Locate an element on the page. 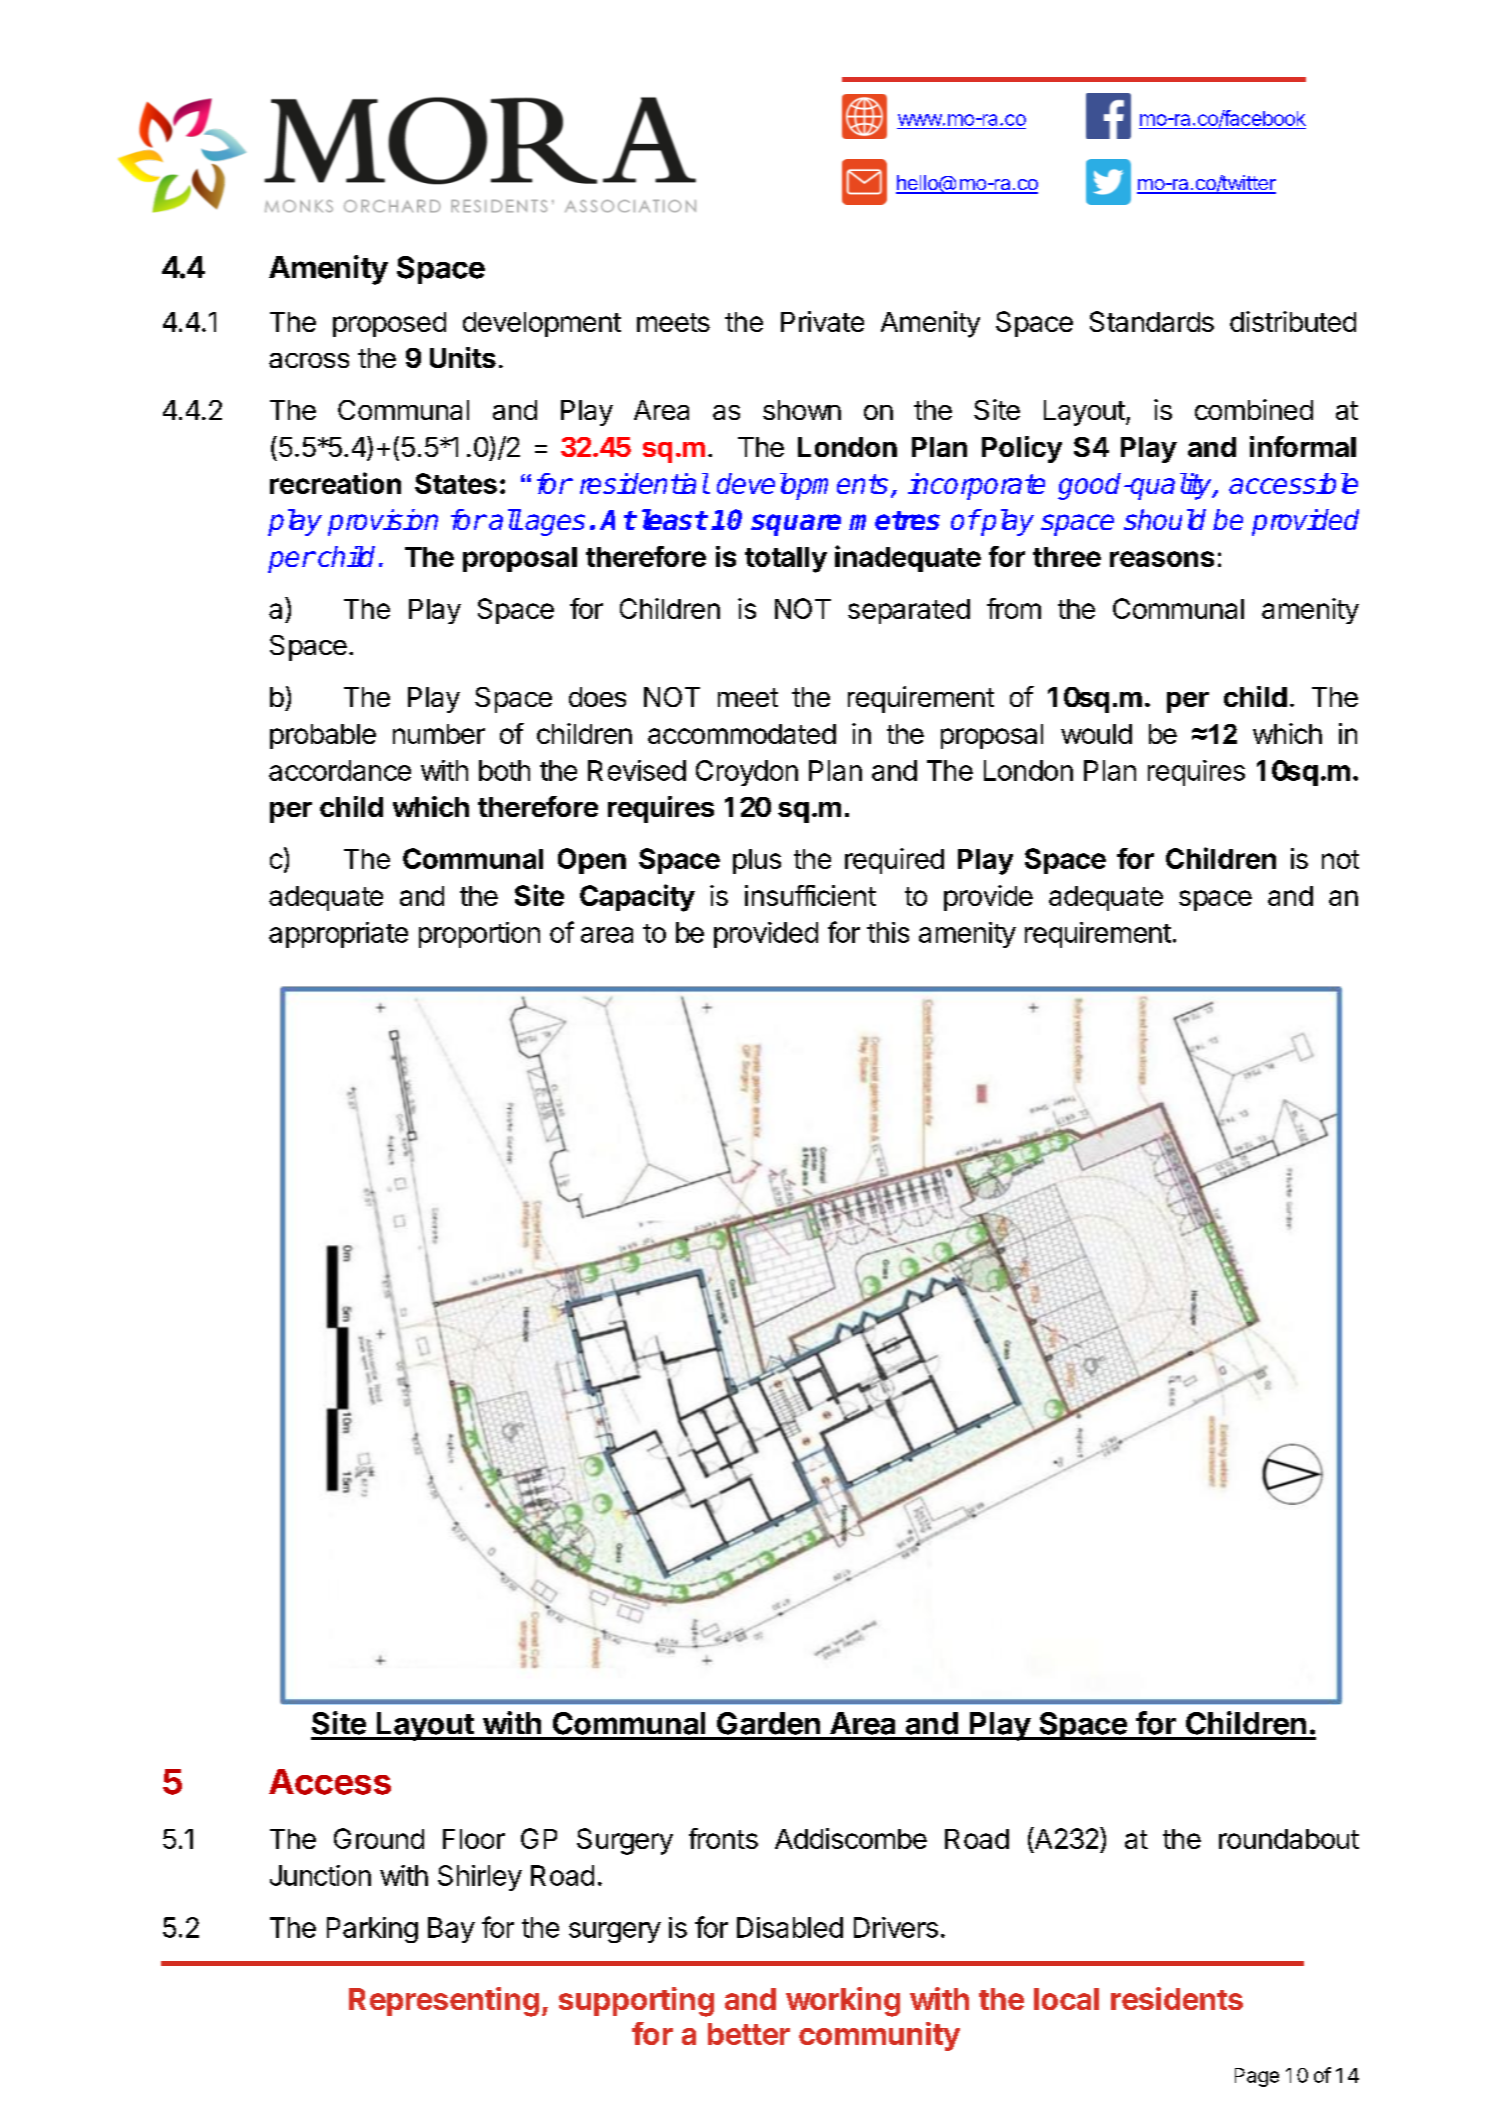 This page has height=2122, width=1501. would is located at coordinates (1096, 734).
